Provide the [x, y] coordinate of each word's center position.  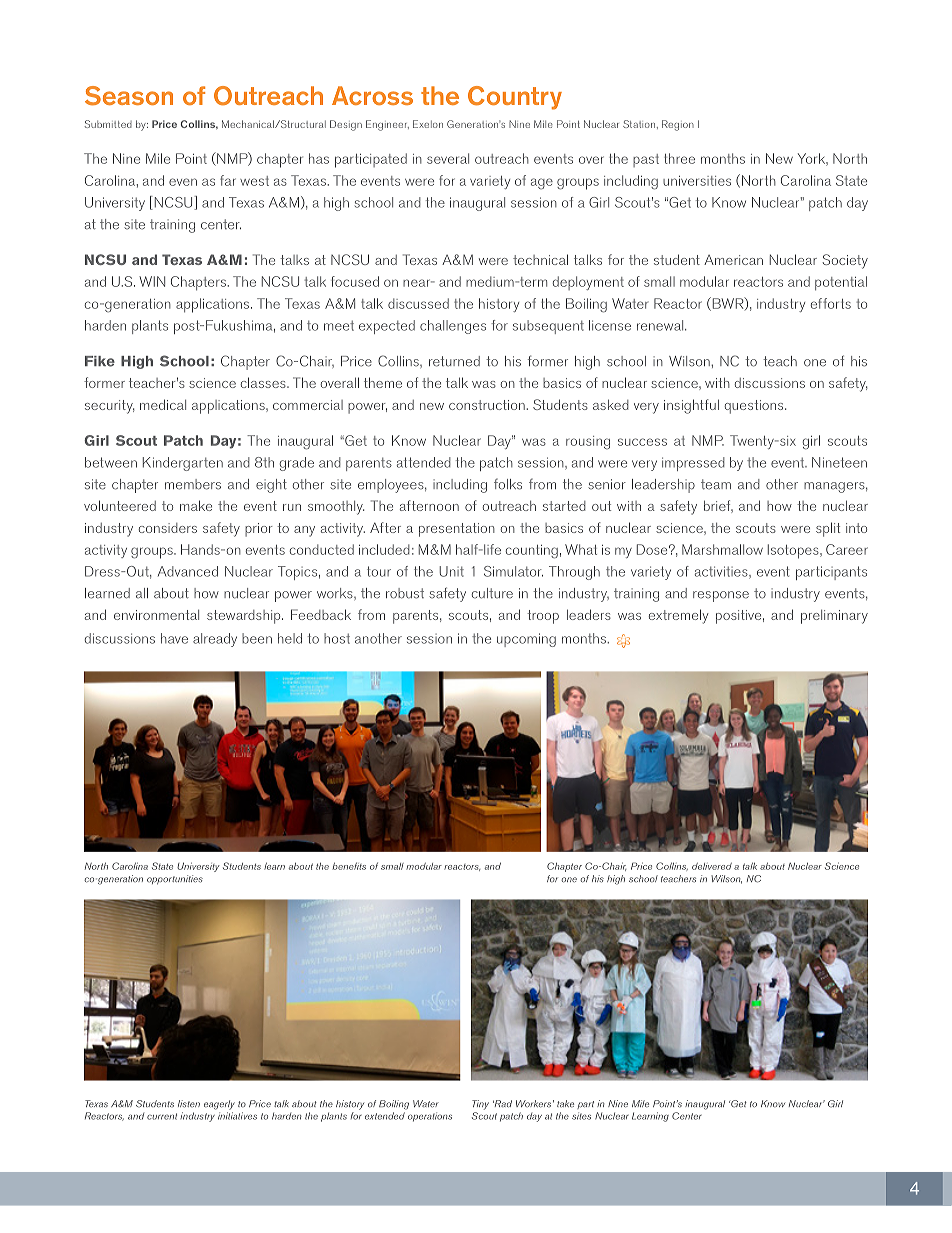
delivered [712, 866]
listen [189, 1104]
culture [492, 593]
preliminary [834, 617]
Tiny [480, 1105]
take [565, 1103]
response [721, 596]
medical [163, 404]
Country [515, 98]
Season [129, 96]
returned [454, 361]
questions [755, 407]
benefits [349, 866]
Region [678, 125]
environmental [156, 615]
